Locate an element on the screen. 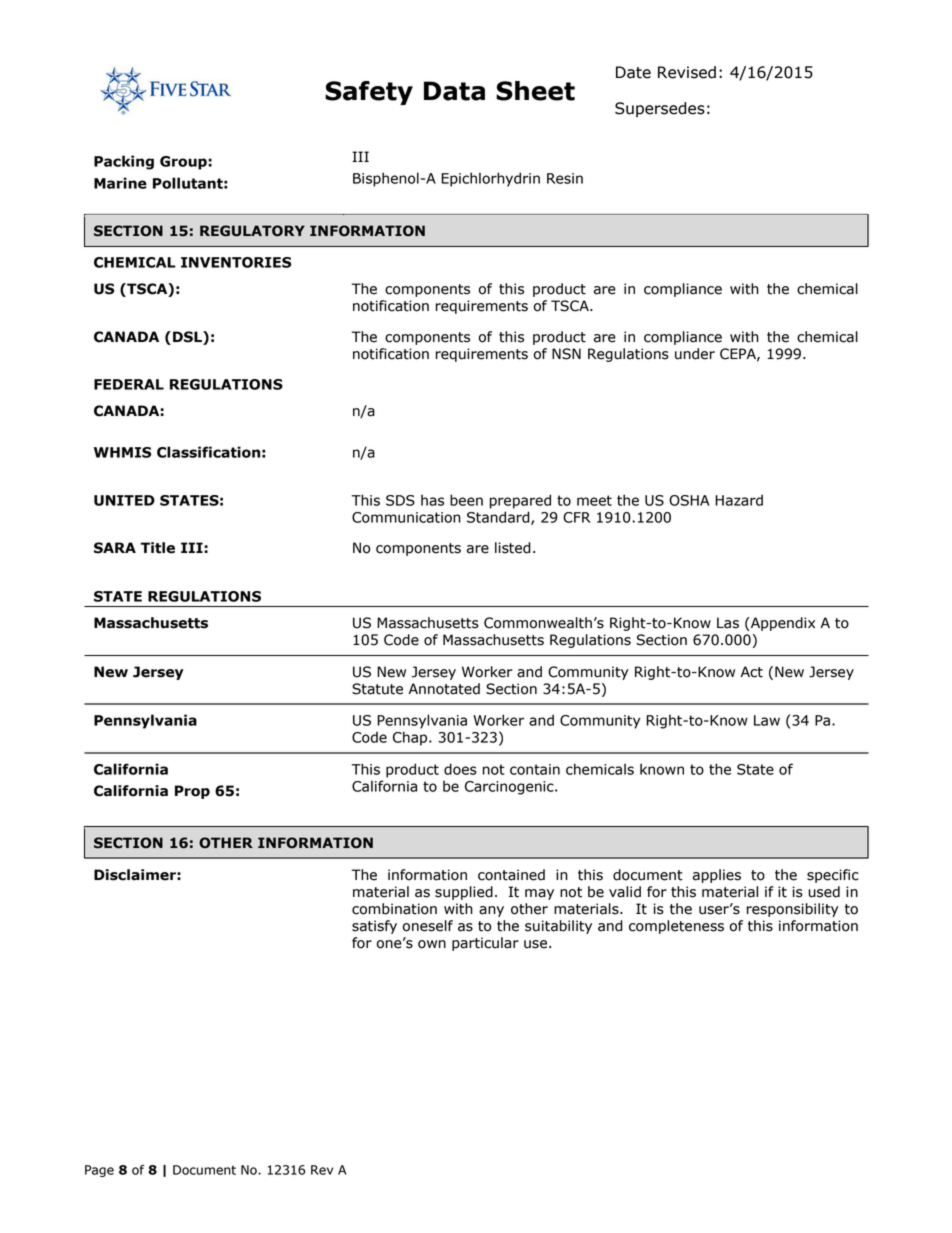 This screenshot has width=952, height=1233. Packing is located at coordinates (124, 162).
